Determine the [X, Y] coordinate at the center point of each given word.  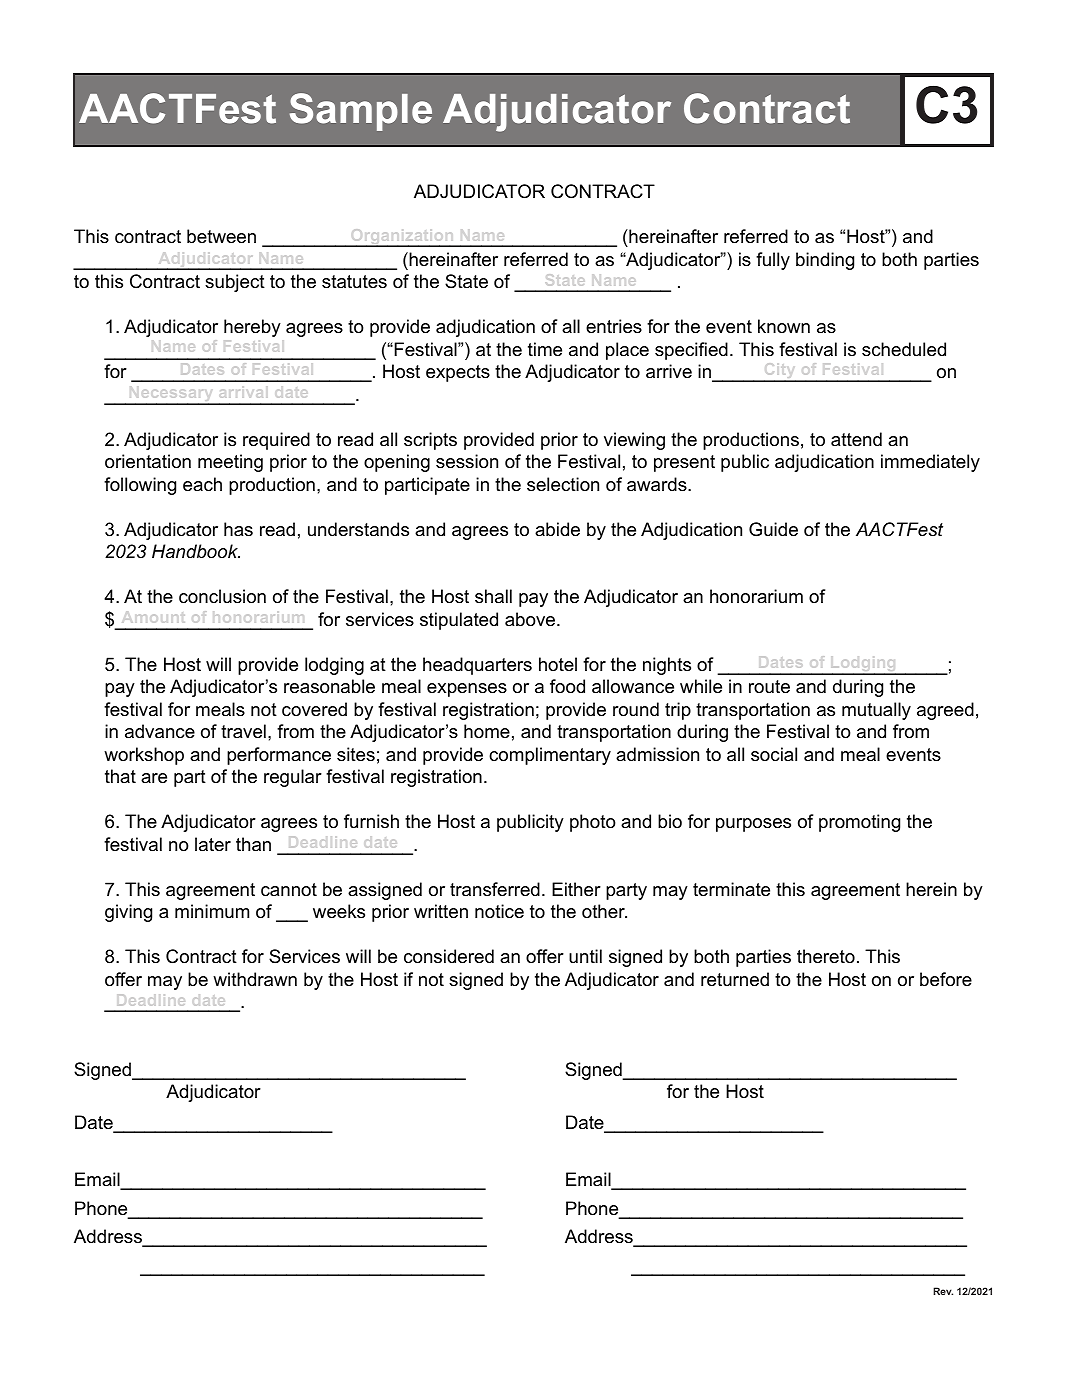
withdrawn [255, 979]
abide [557, 529]
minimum [212, 911]
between [221, 236]
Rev [943, 1291]
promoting [859, 823]
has [238, 529]
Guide [773, 529]
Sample [361, 112]
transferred [495, 889]
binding [825, 261]
